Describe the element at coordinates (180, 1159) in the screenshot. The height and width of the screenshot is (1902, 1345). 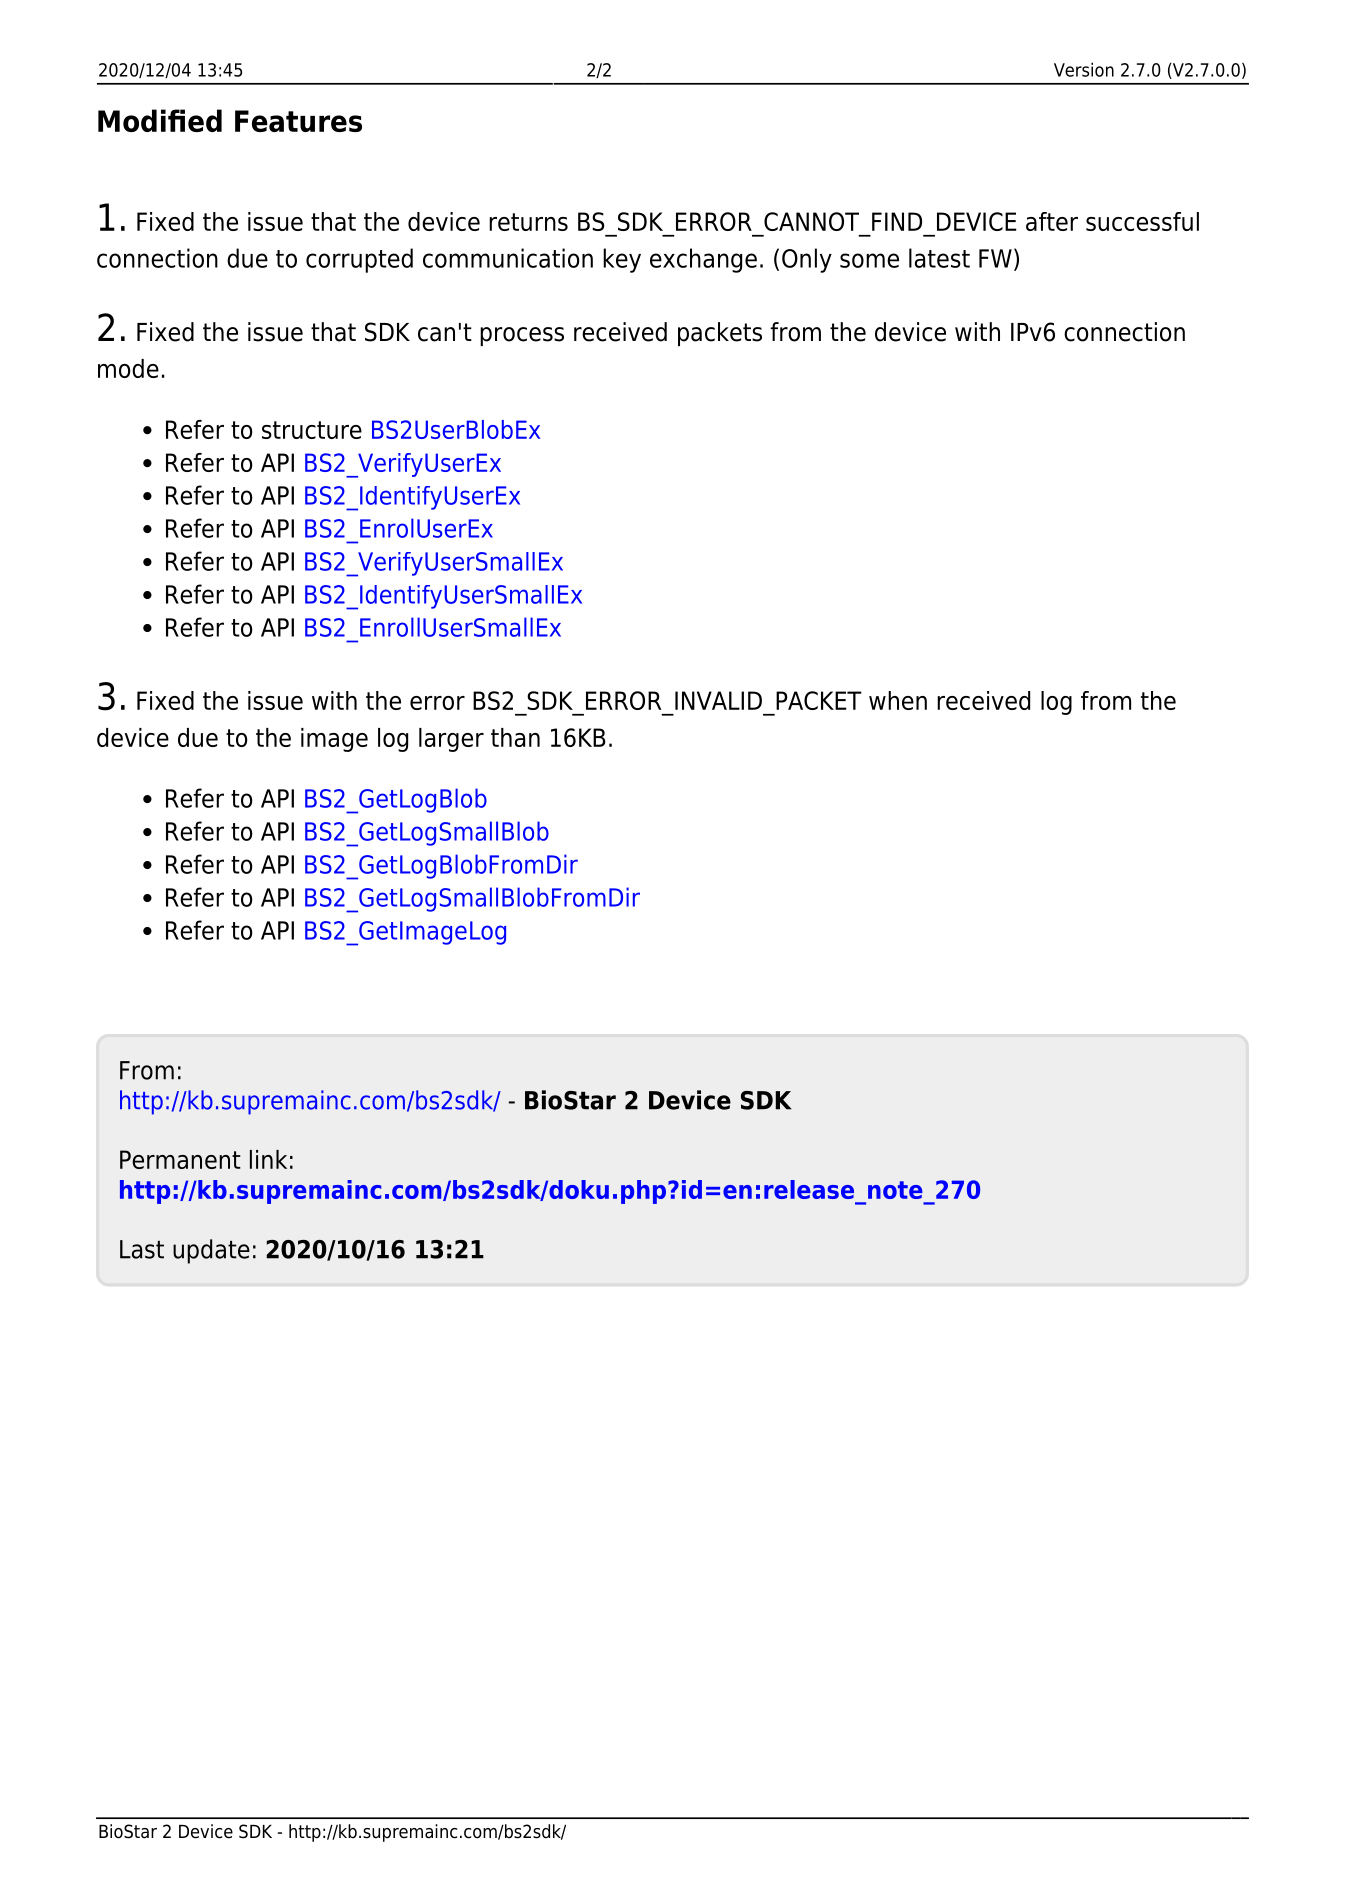
I see `Permanent` at that location.
